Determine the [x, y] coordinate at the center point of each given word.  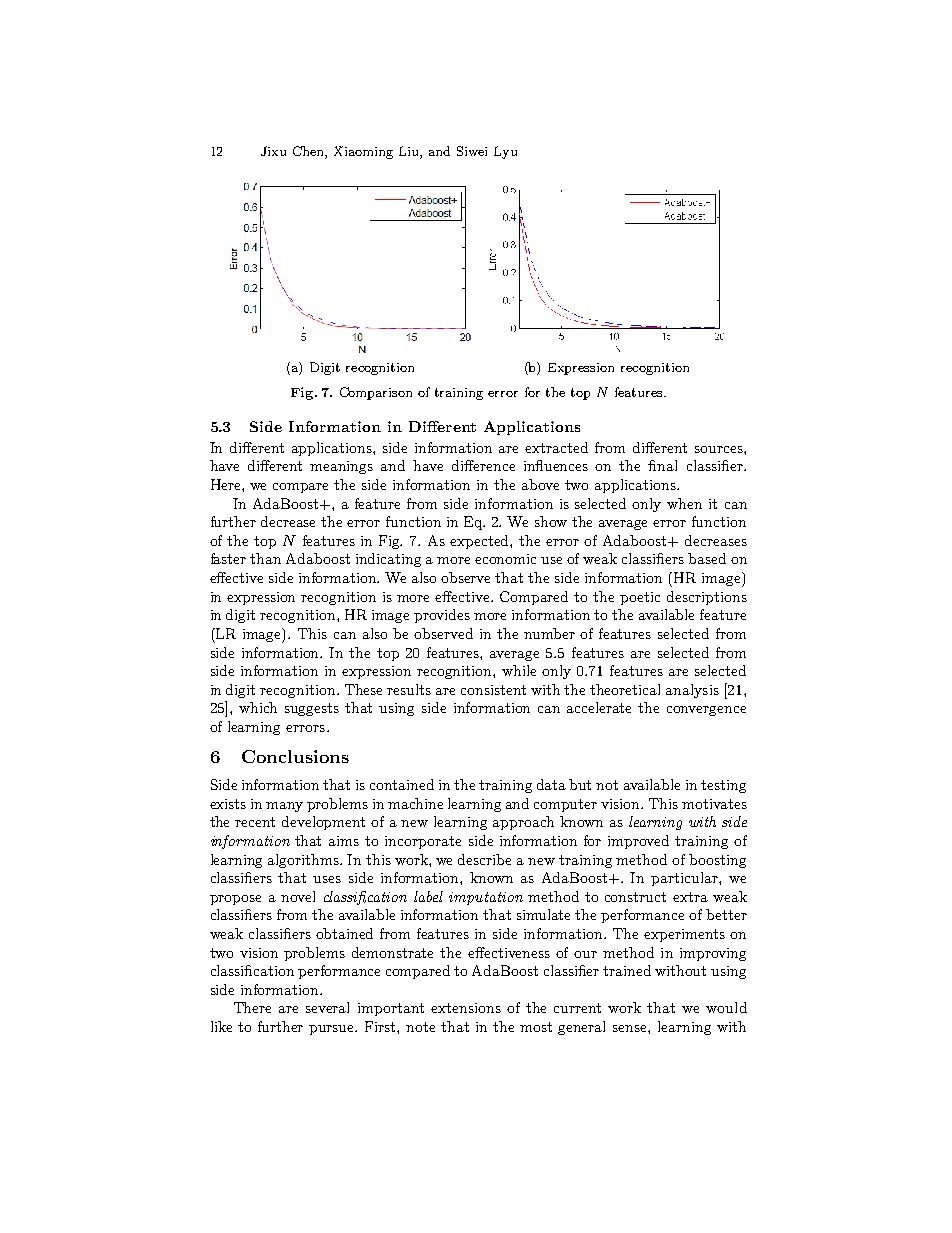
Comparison [376, 393]
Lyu [505, 152]
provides [442, 616]
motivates [714, 804]
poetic [640, 598]
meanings [341, 467]
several [327, 1007]
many [284, 807]
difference [483, 465]
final [662, 465]
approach [523, 823]
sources [720, 449]
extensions [466, 1008]
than [265, 558]
